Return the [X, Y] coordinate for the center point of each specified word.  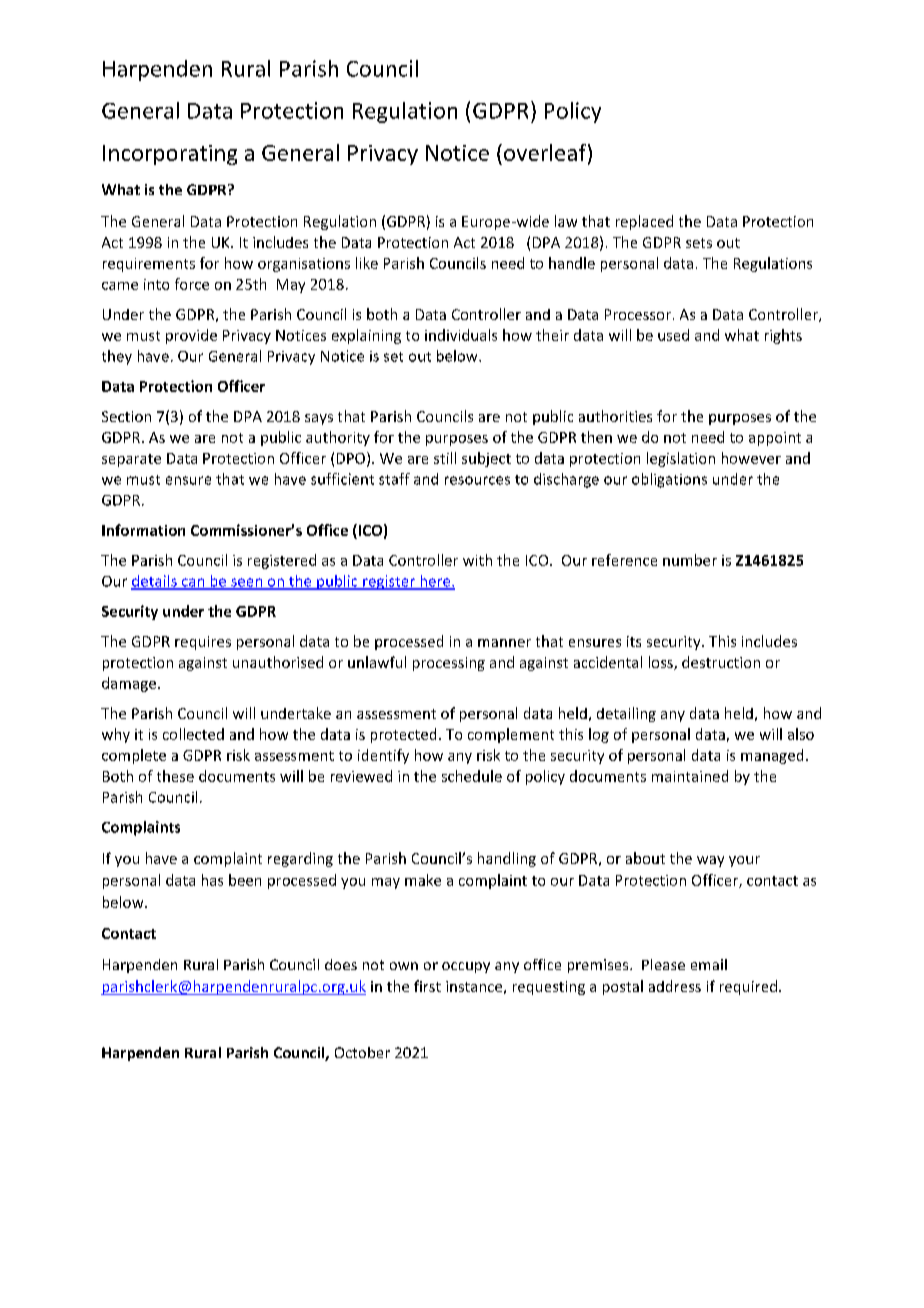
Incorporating [170, 155]
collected [193, 734]
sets [699, 243]
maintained [690, 776]
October [362, 1052]
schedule [472, 776]
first [427, 986]
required [748, 987]
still [445, 458]
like [367, 263]
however [751, 458]
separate [131, 460]
